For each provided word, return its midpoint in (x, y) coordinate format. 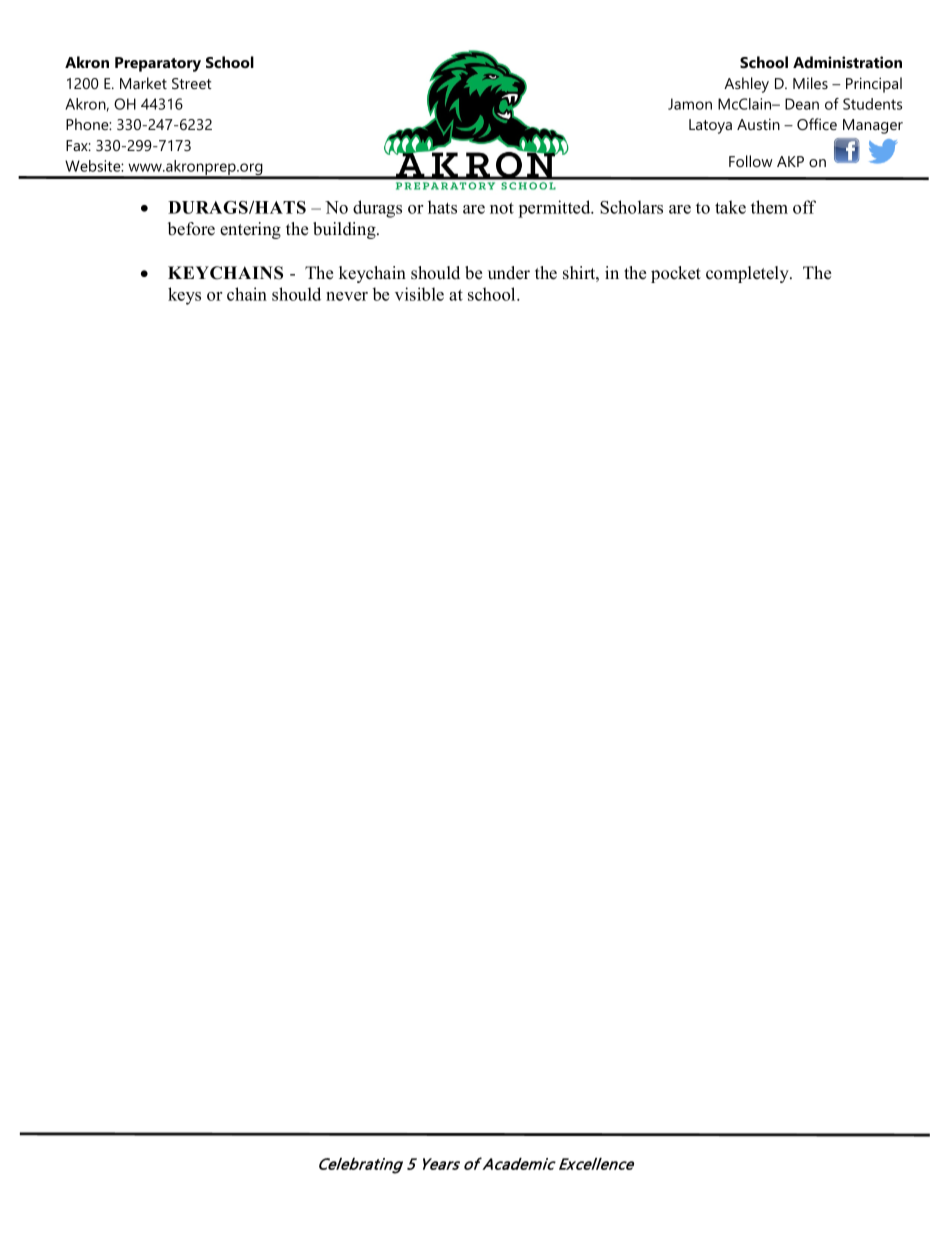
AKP (790, 161)
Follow (751, 161)
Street (192, 83)
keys (184, 296)
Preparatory (158, 64)
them (769, 207)
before (191, 229)
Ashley (746, 85)
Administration (847, 62)
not (502, 208)
